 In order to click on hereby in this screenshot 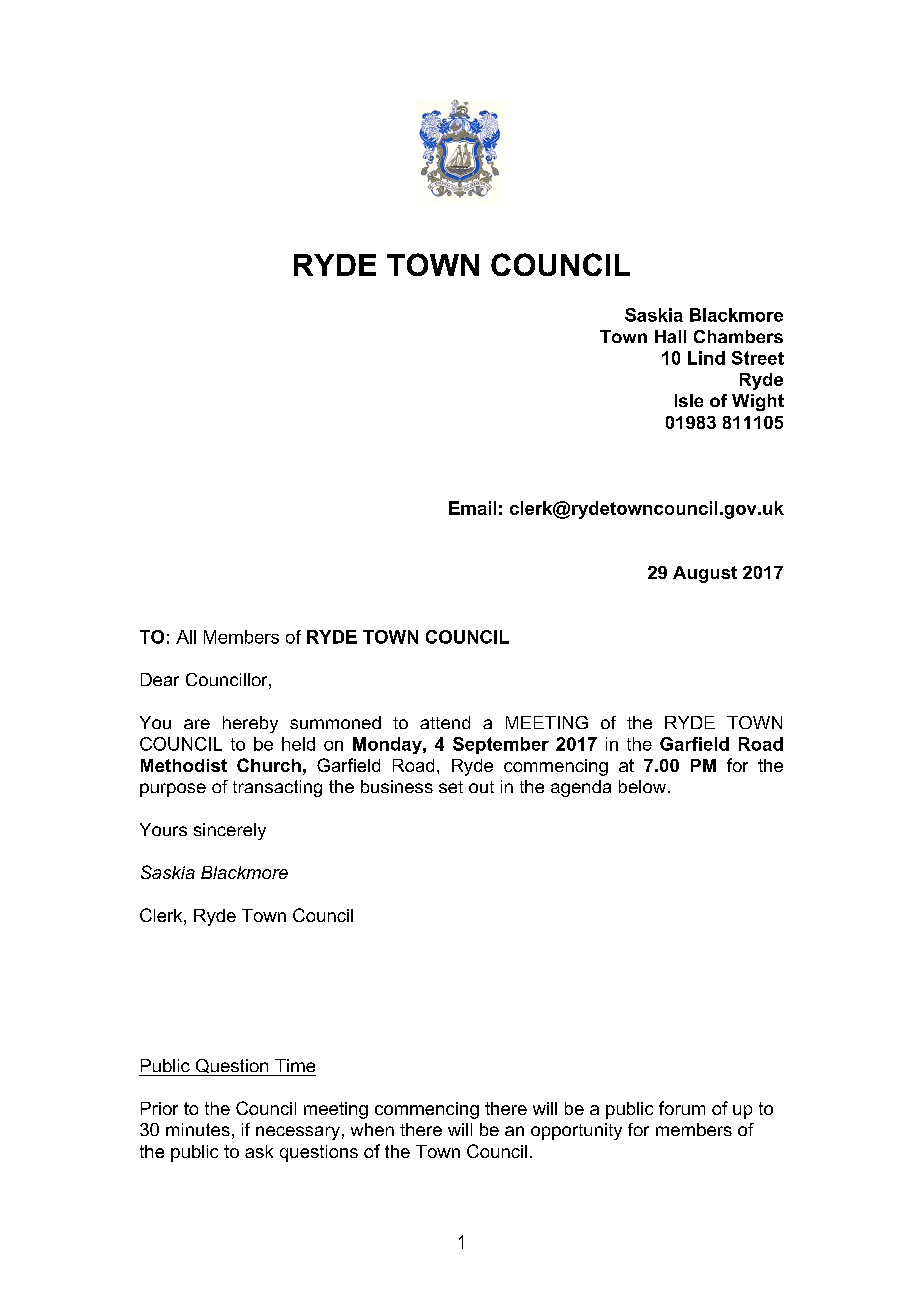, I will do `click(250, 724)`.
